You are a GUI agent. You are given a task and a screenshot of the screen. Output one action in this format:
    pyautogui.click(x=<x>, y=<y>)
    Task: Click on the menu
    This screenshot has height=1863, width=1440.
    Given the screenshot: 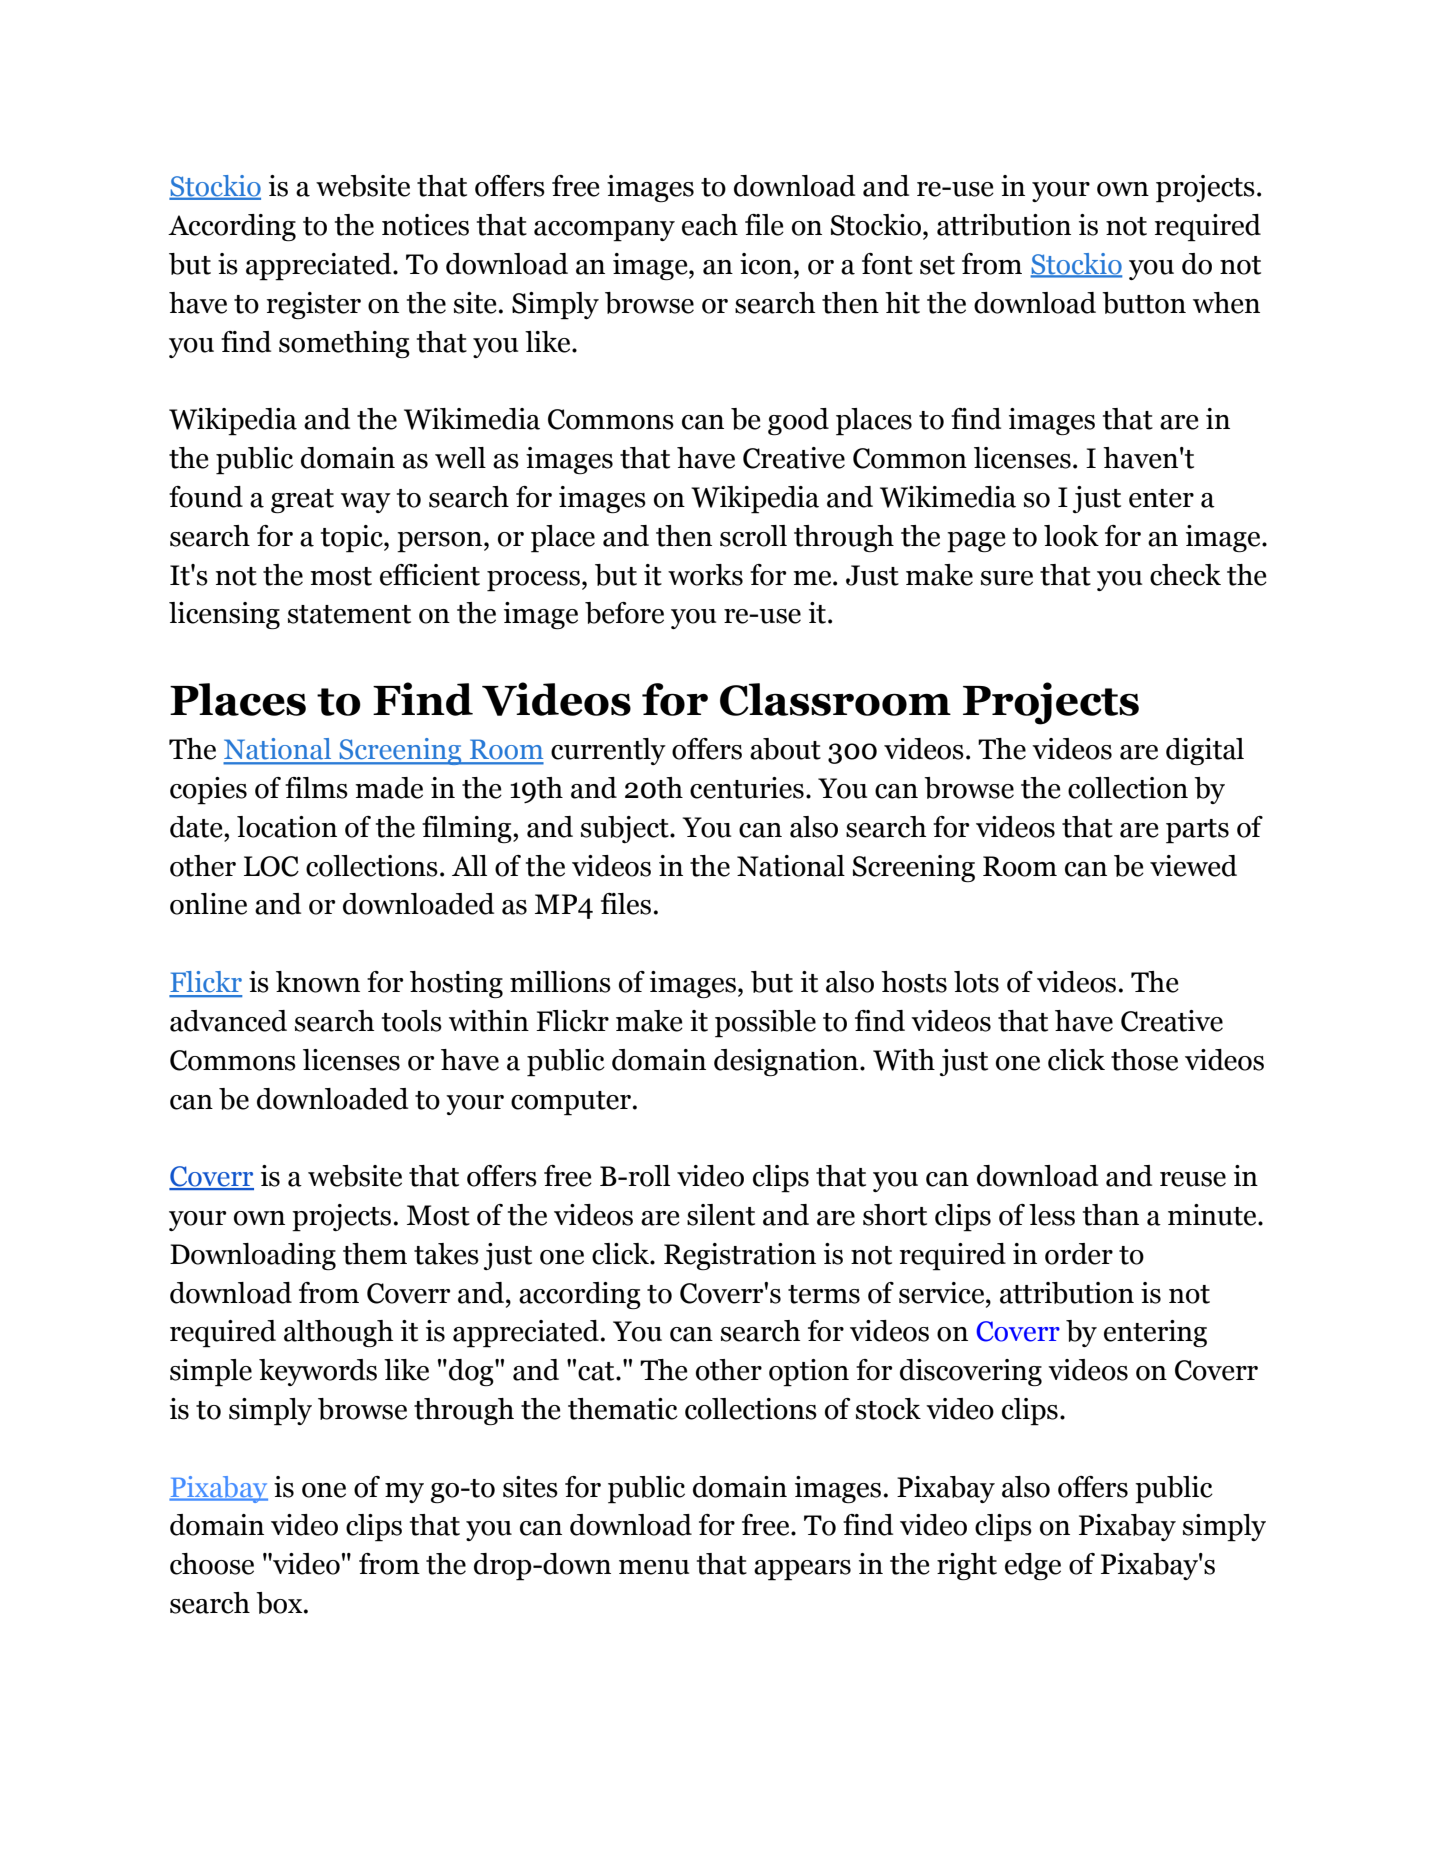 What is the action you would take?
    pyautogui.click(x=654, y=1567)
